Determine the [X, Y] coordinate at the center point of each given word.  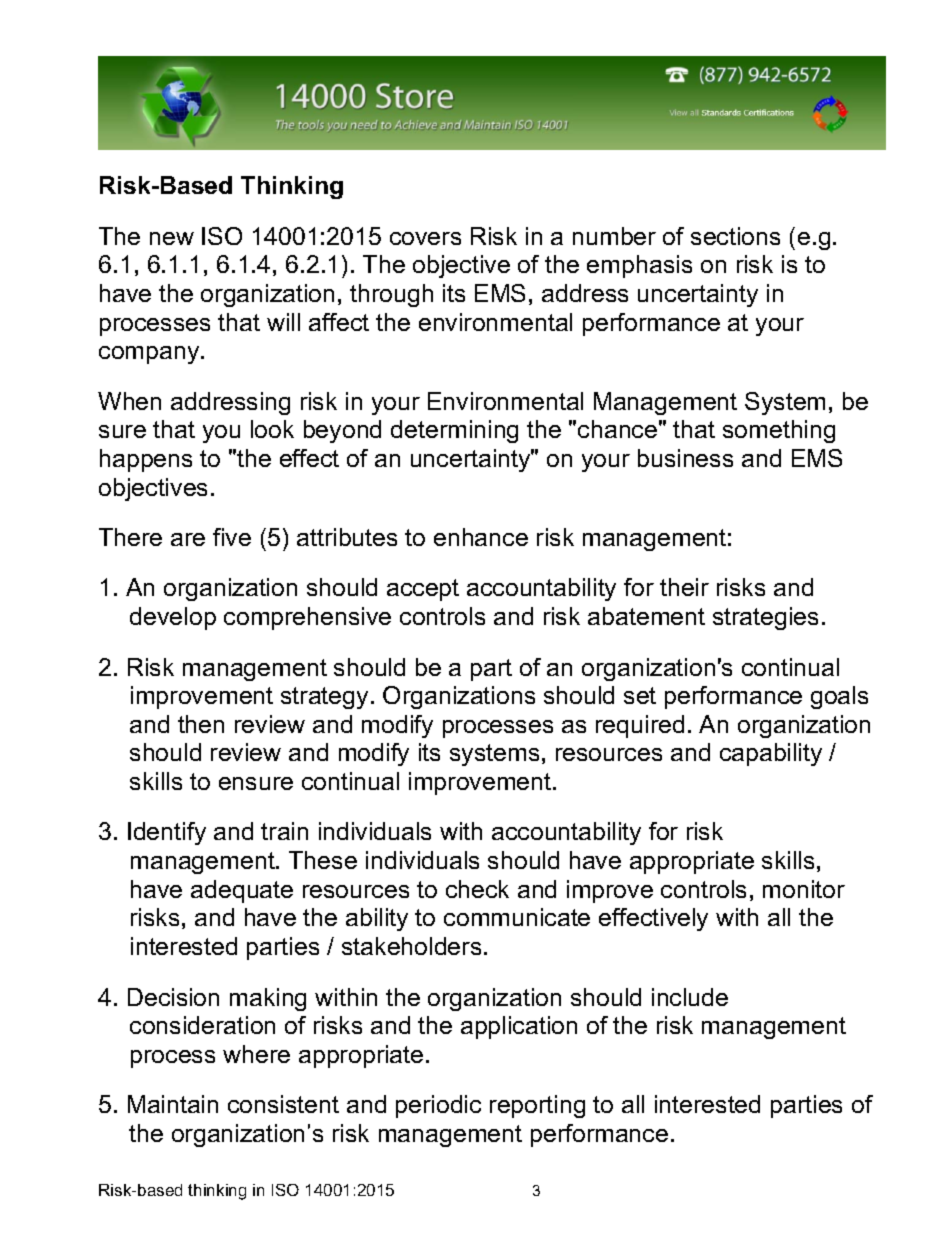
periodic [438, 1106]
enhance [481, 537]
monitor [804, 889]
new [172, 238]
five [232, 537]
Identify [167, 833]
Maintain [173, 1104]
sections [735, 236]
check [477, 889]
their [684, 587]
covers [425, 238]
